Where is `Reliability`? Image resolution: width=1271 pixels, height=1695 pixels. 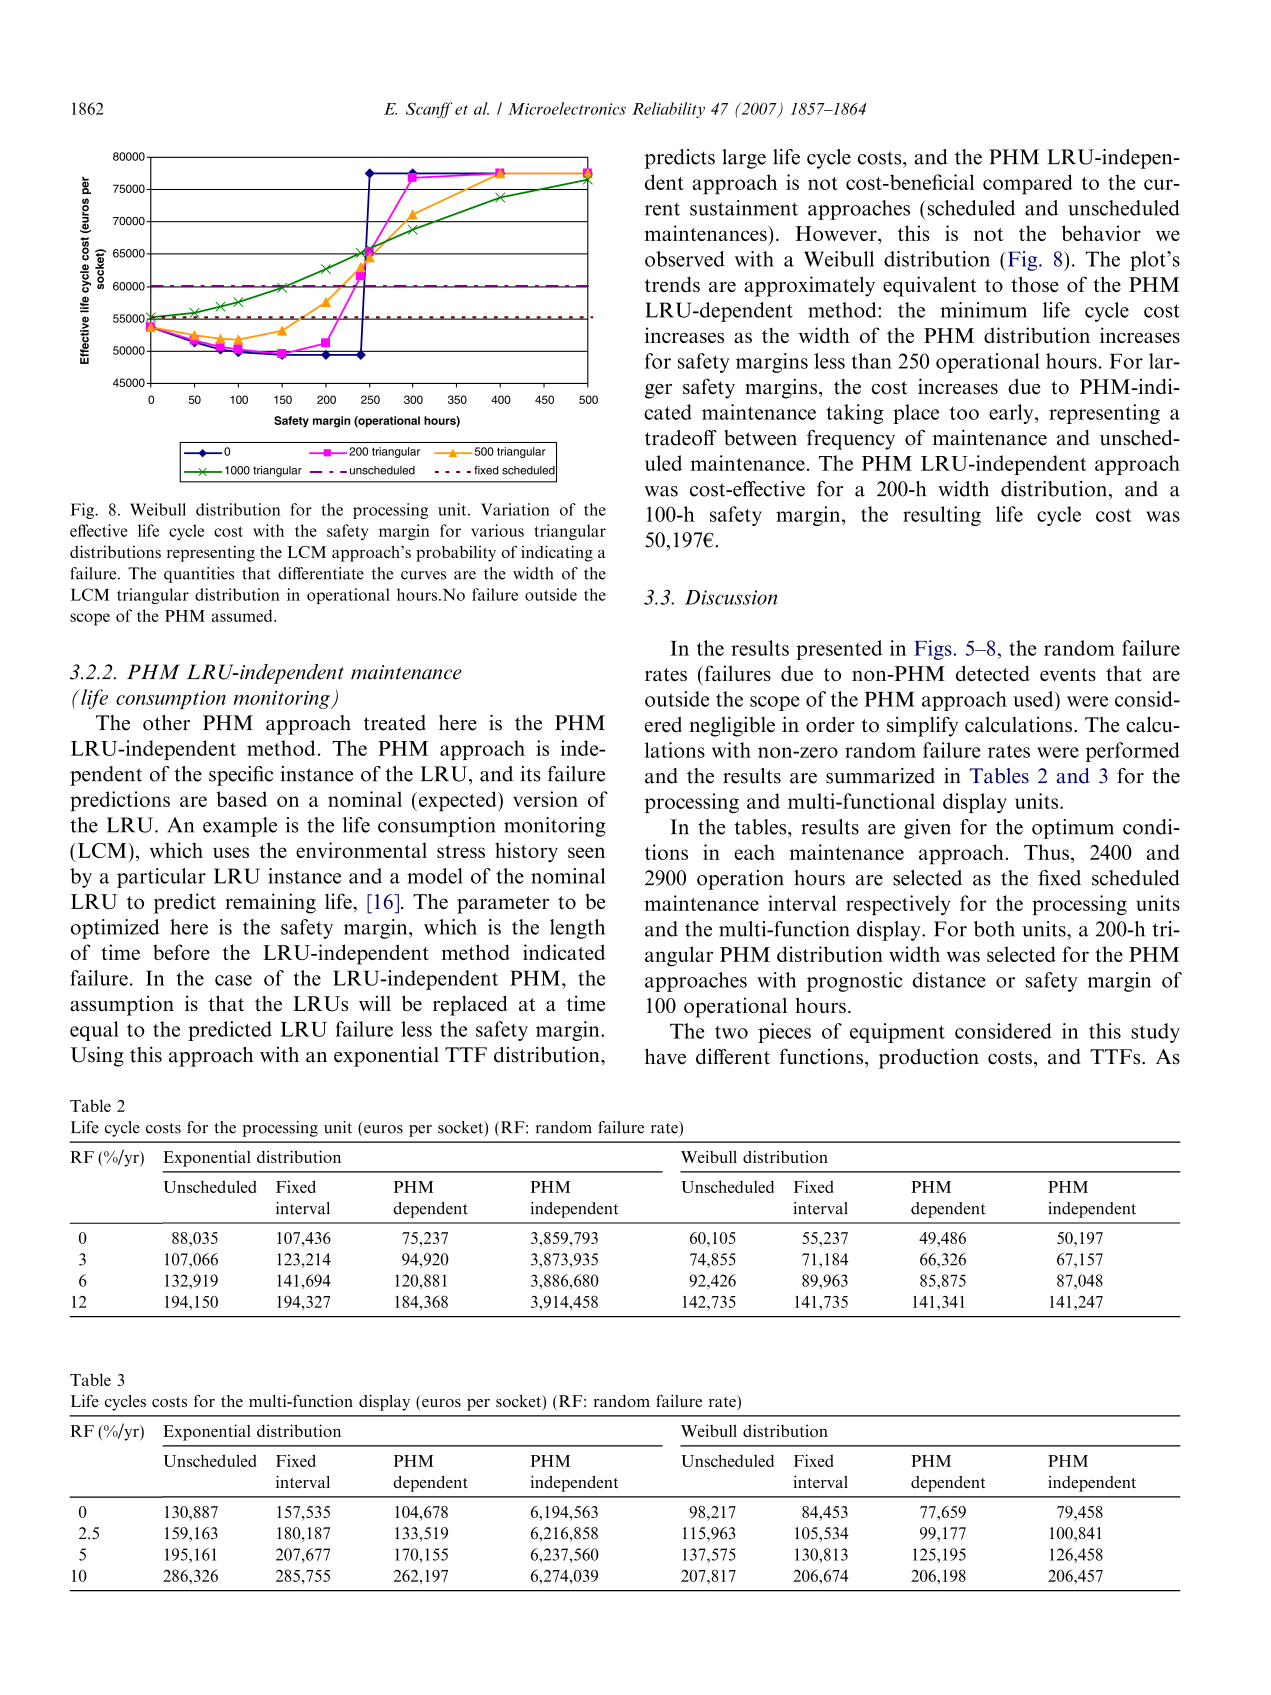
Reliability is located at coordinates (668, 110).
